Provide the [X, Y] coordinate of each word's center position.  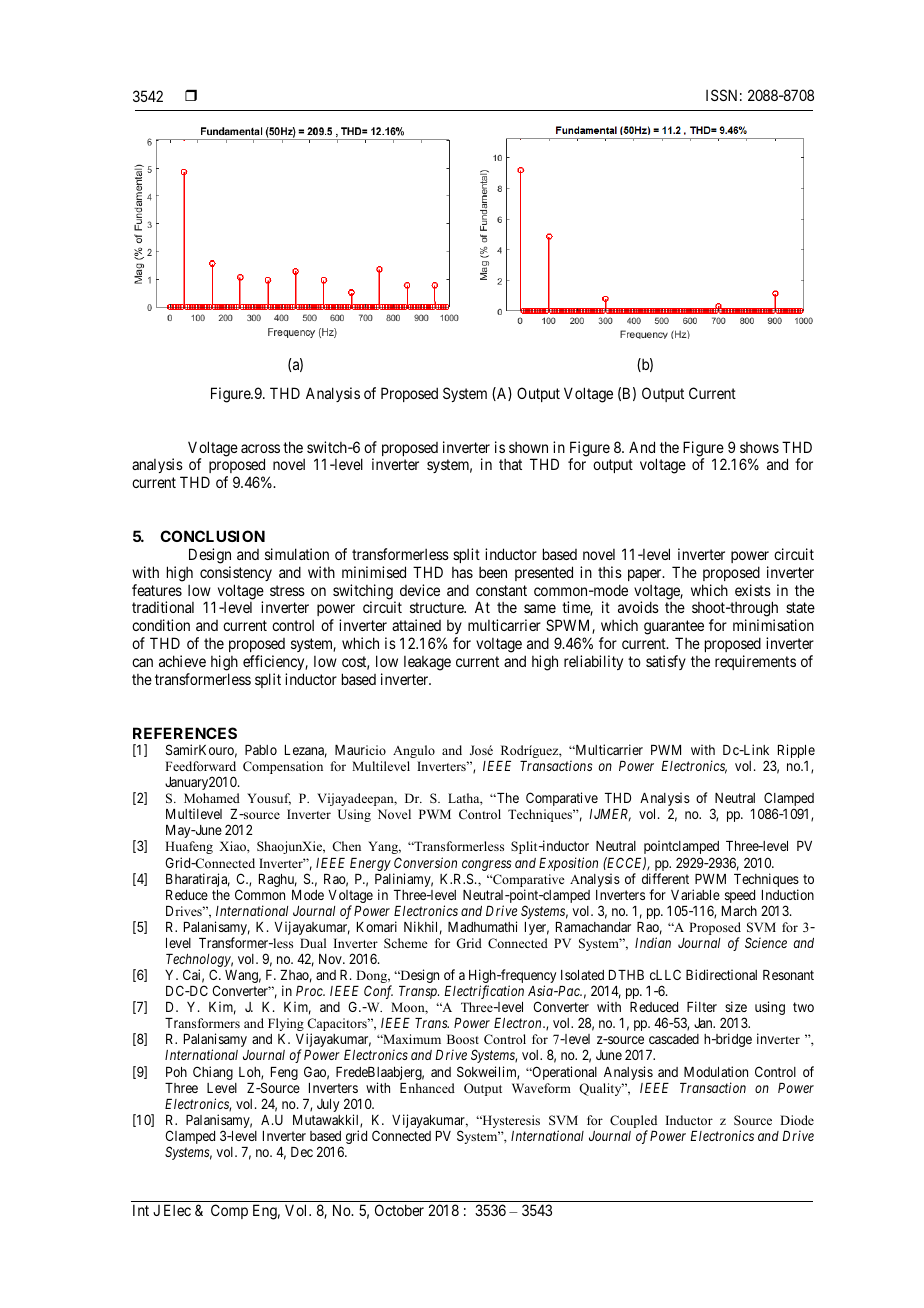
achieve [182, 661]
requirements [755, 662]
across [260, 448]
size [736, 1006]
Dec [302, 1152]
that [510, 464]
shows [759, 447]
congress [486, 865]
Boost [463, 1039]
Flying [286, 1024]
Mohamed [212, 798]
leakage [427, 663]
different [665, 878]
